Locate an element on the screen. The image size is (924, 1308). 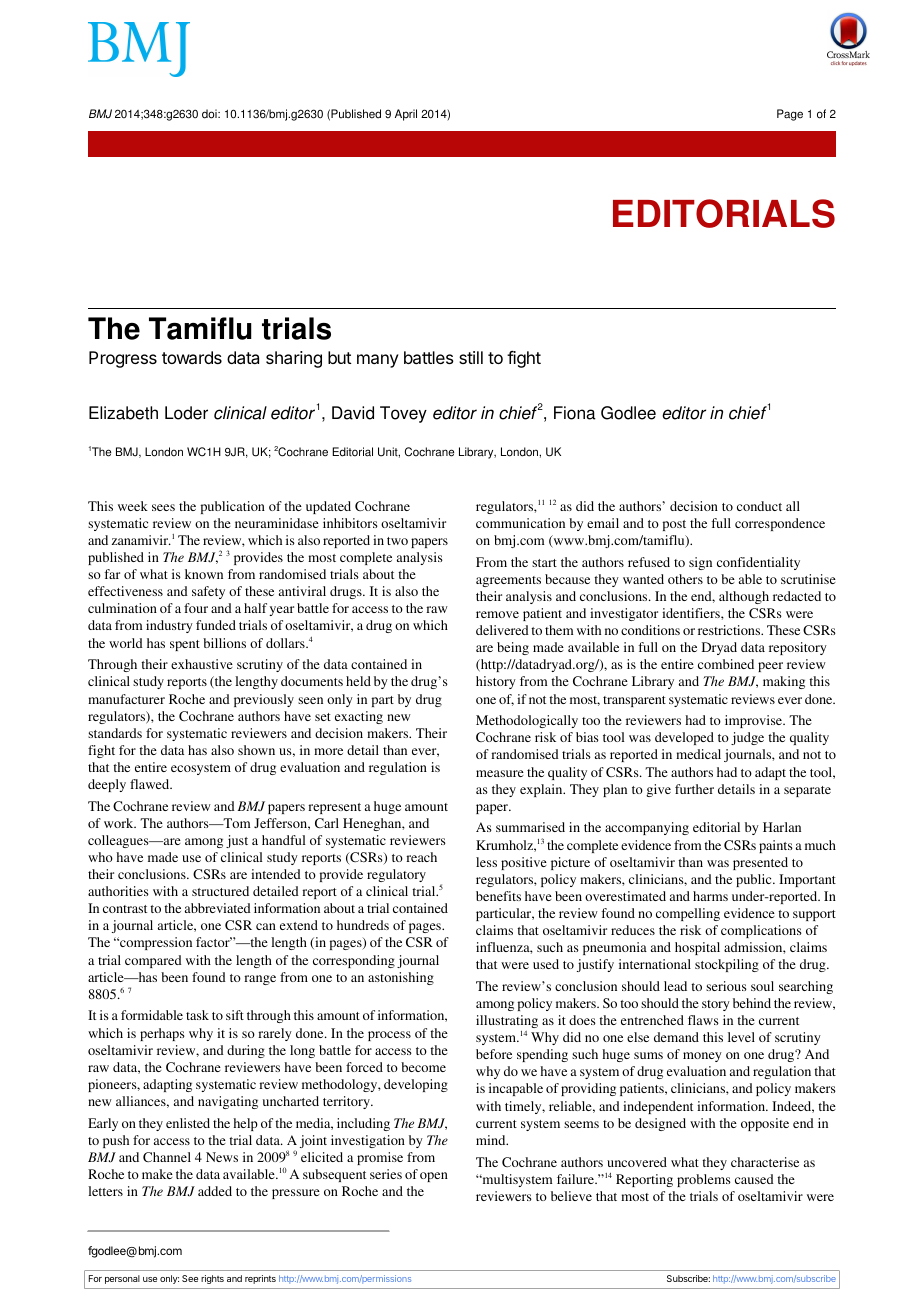
April is located at coordinates (406, 115).
